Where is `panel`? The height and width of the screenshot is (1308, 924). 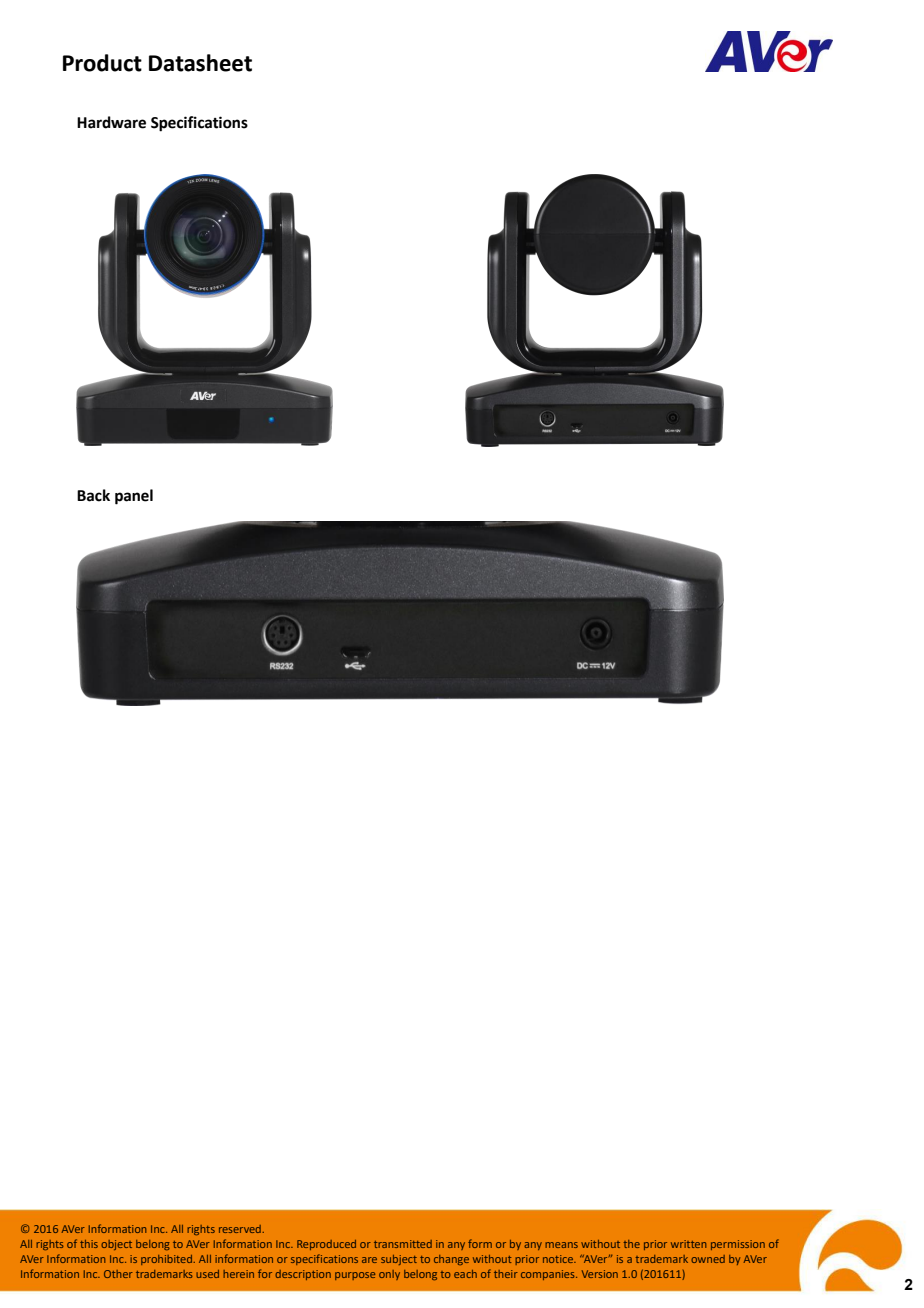 panel is located at coordinates (134, 497).
